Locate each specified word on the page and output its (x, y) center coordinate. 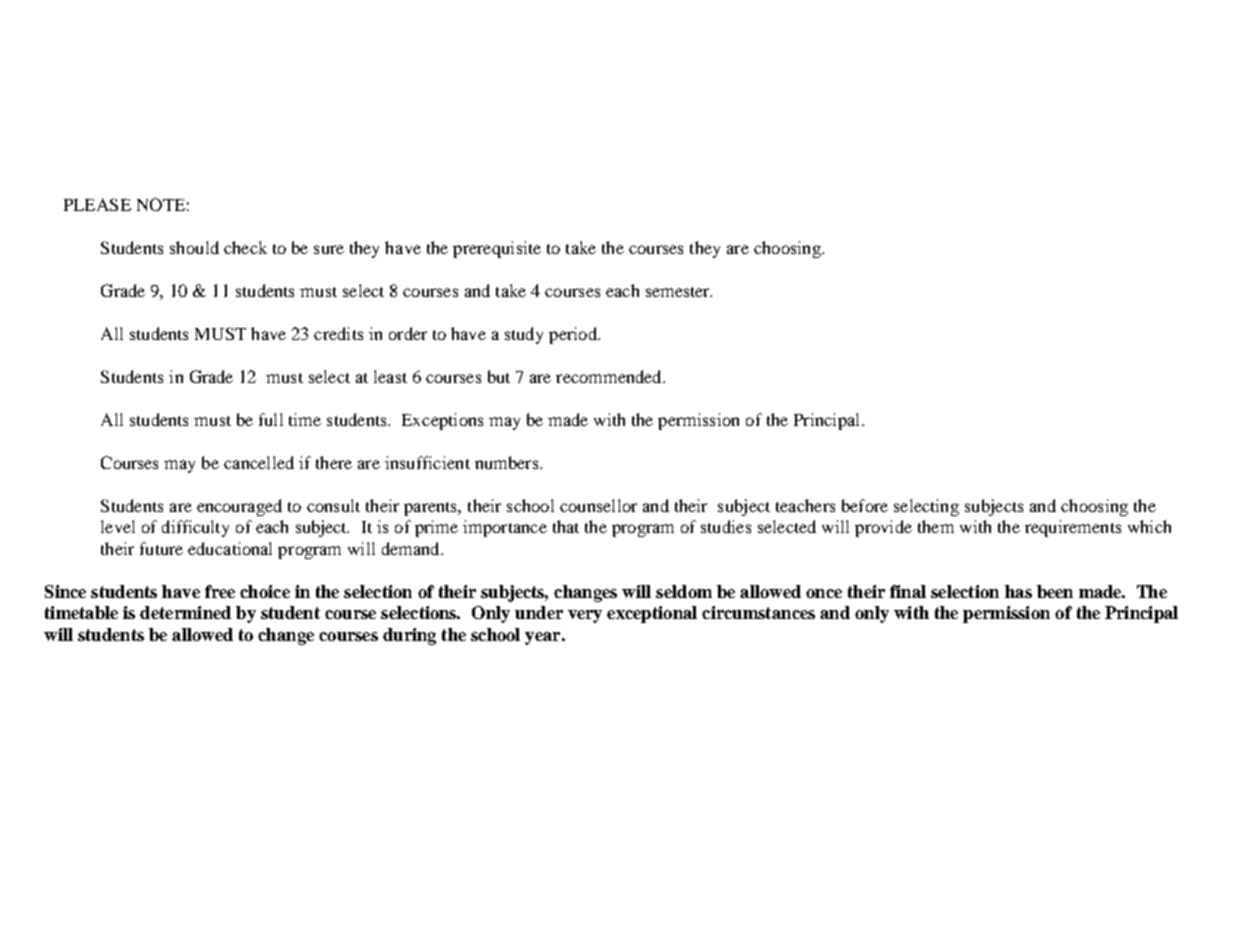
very (585, 616)
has (1018, 591)
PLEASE (97, 204)
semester (679, 292)
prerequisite (497, 249)
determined (185, 612)
